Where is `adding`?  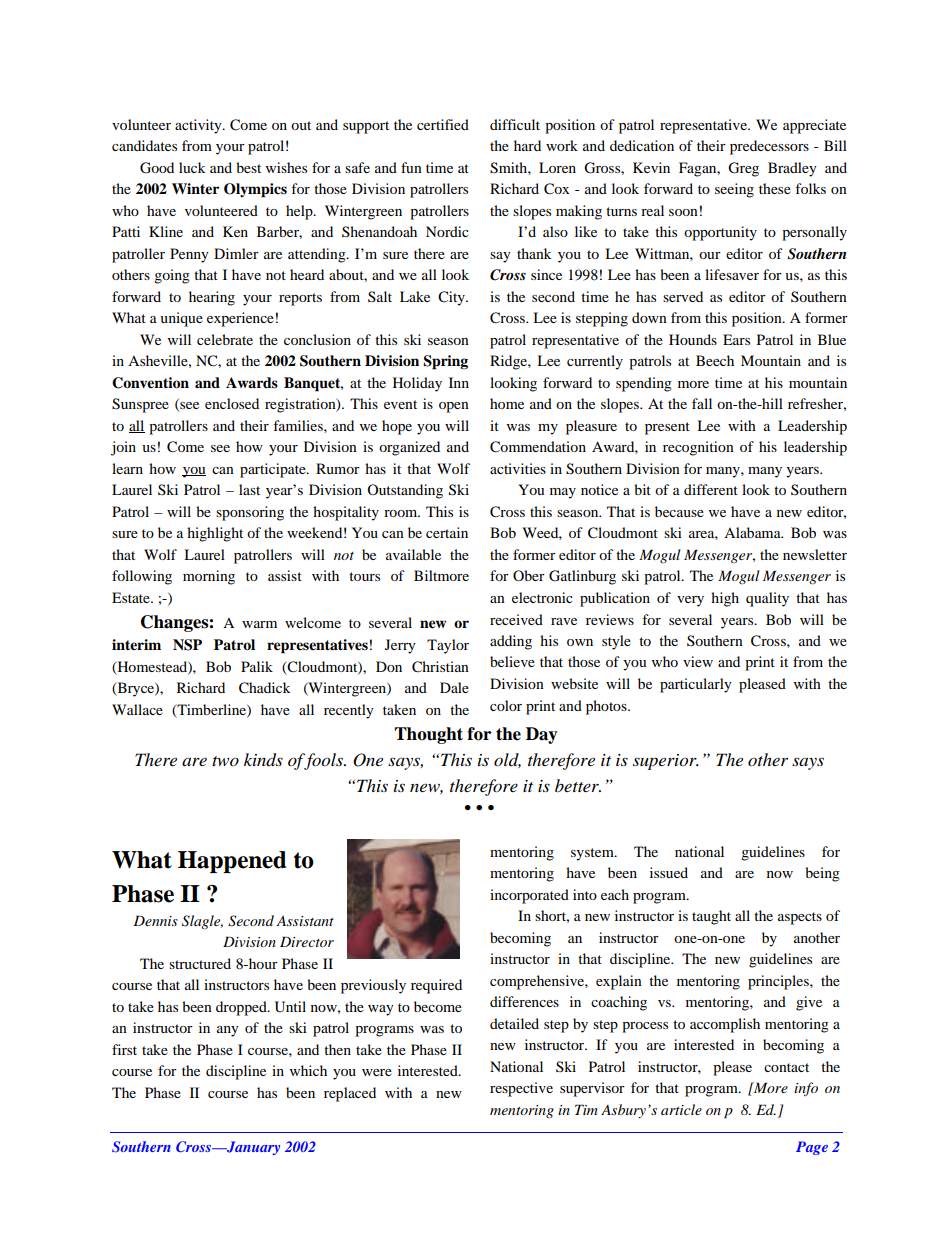 adding is located at coordinates (511, 642).
